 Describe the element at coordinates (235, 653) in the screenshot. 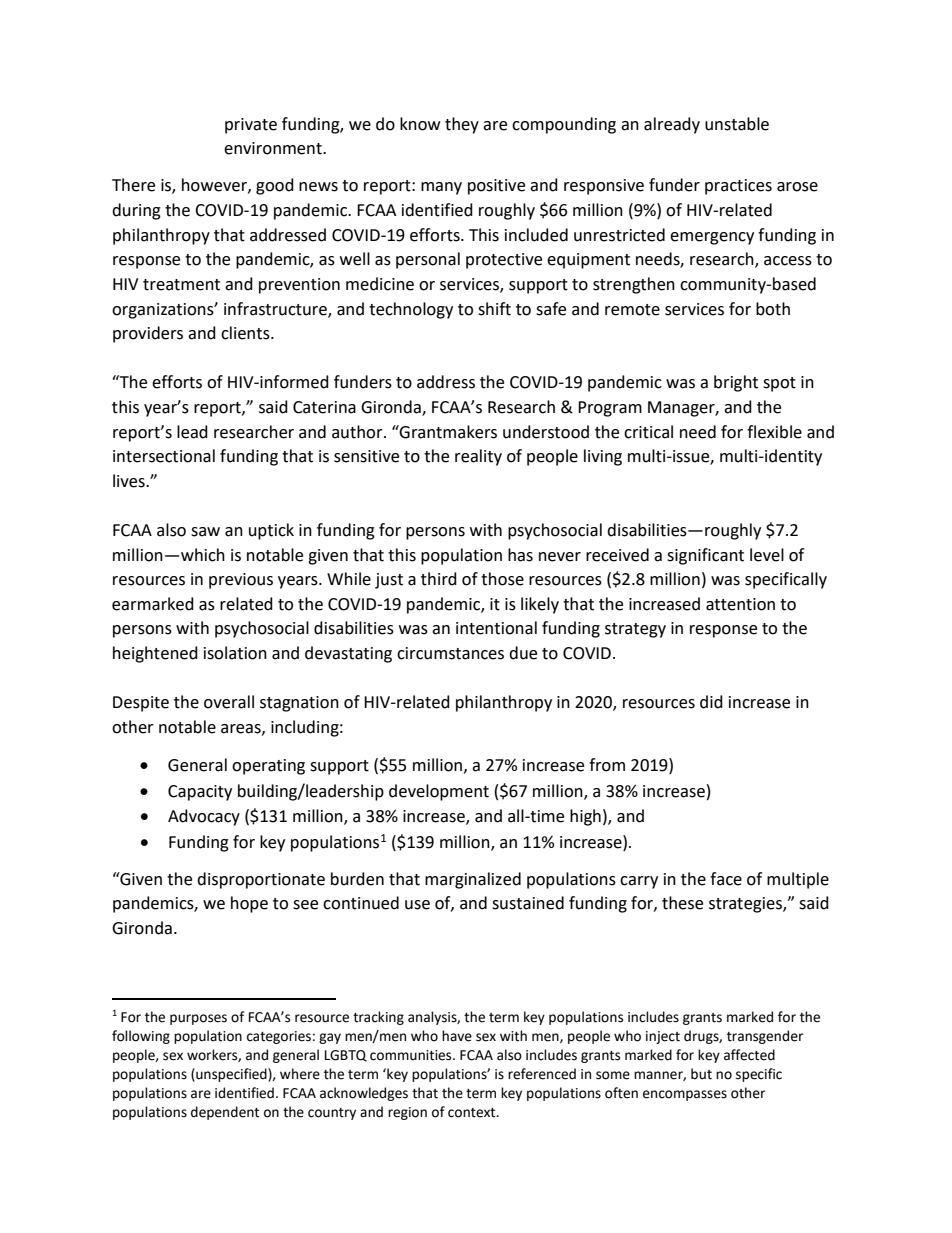

I see `isolation` at that location.
